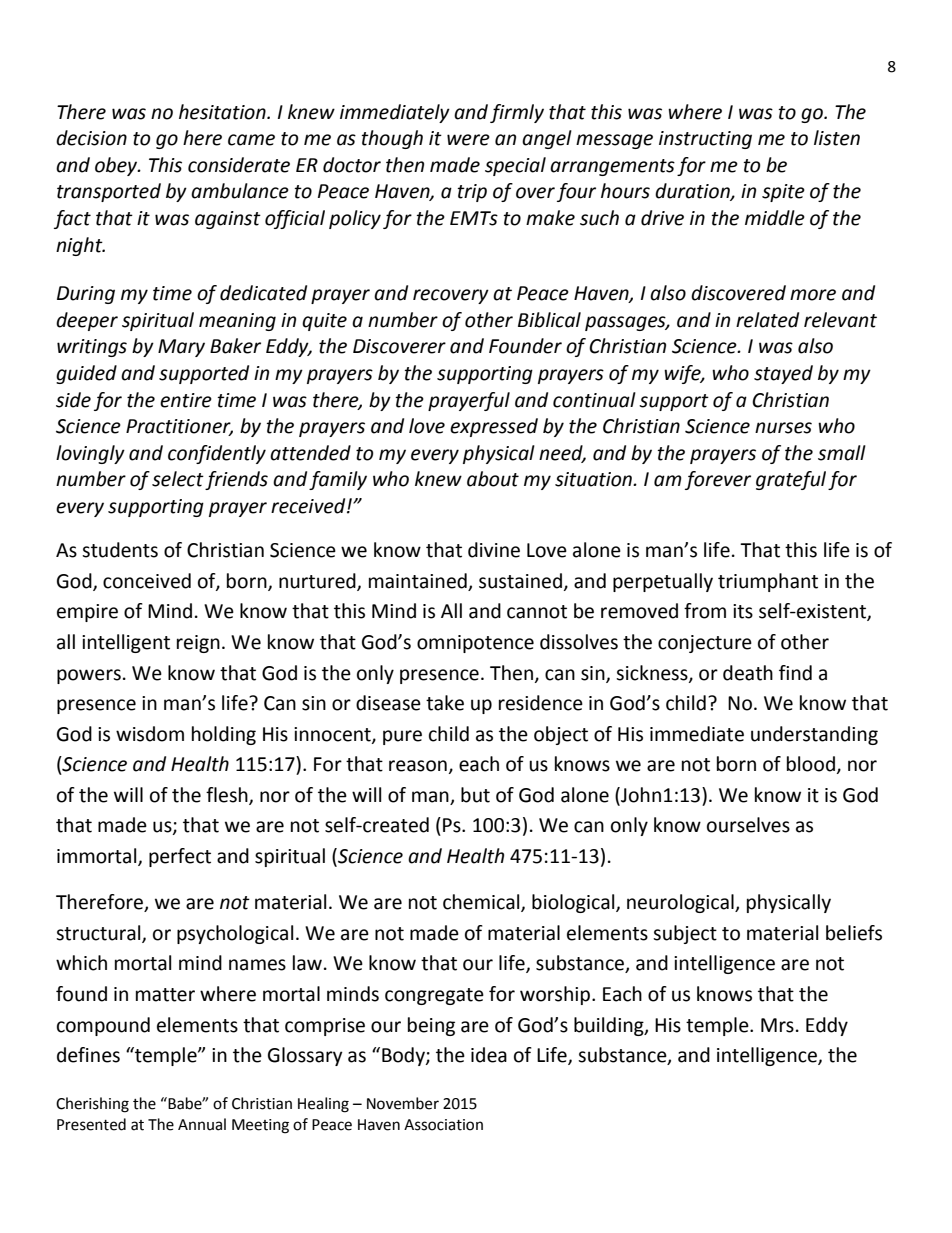 The image size is (952, 1233). I want to click on were, so click(468, 140).
